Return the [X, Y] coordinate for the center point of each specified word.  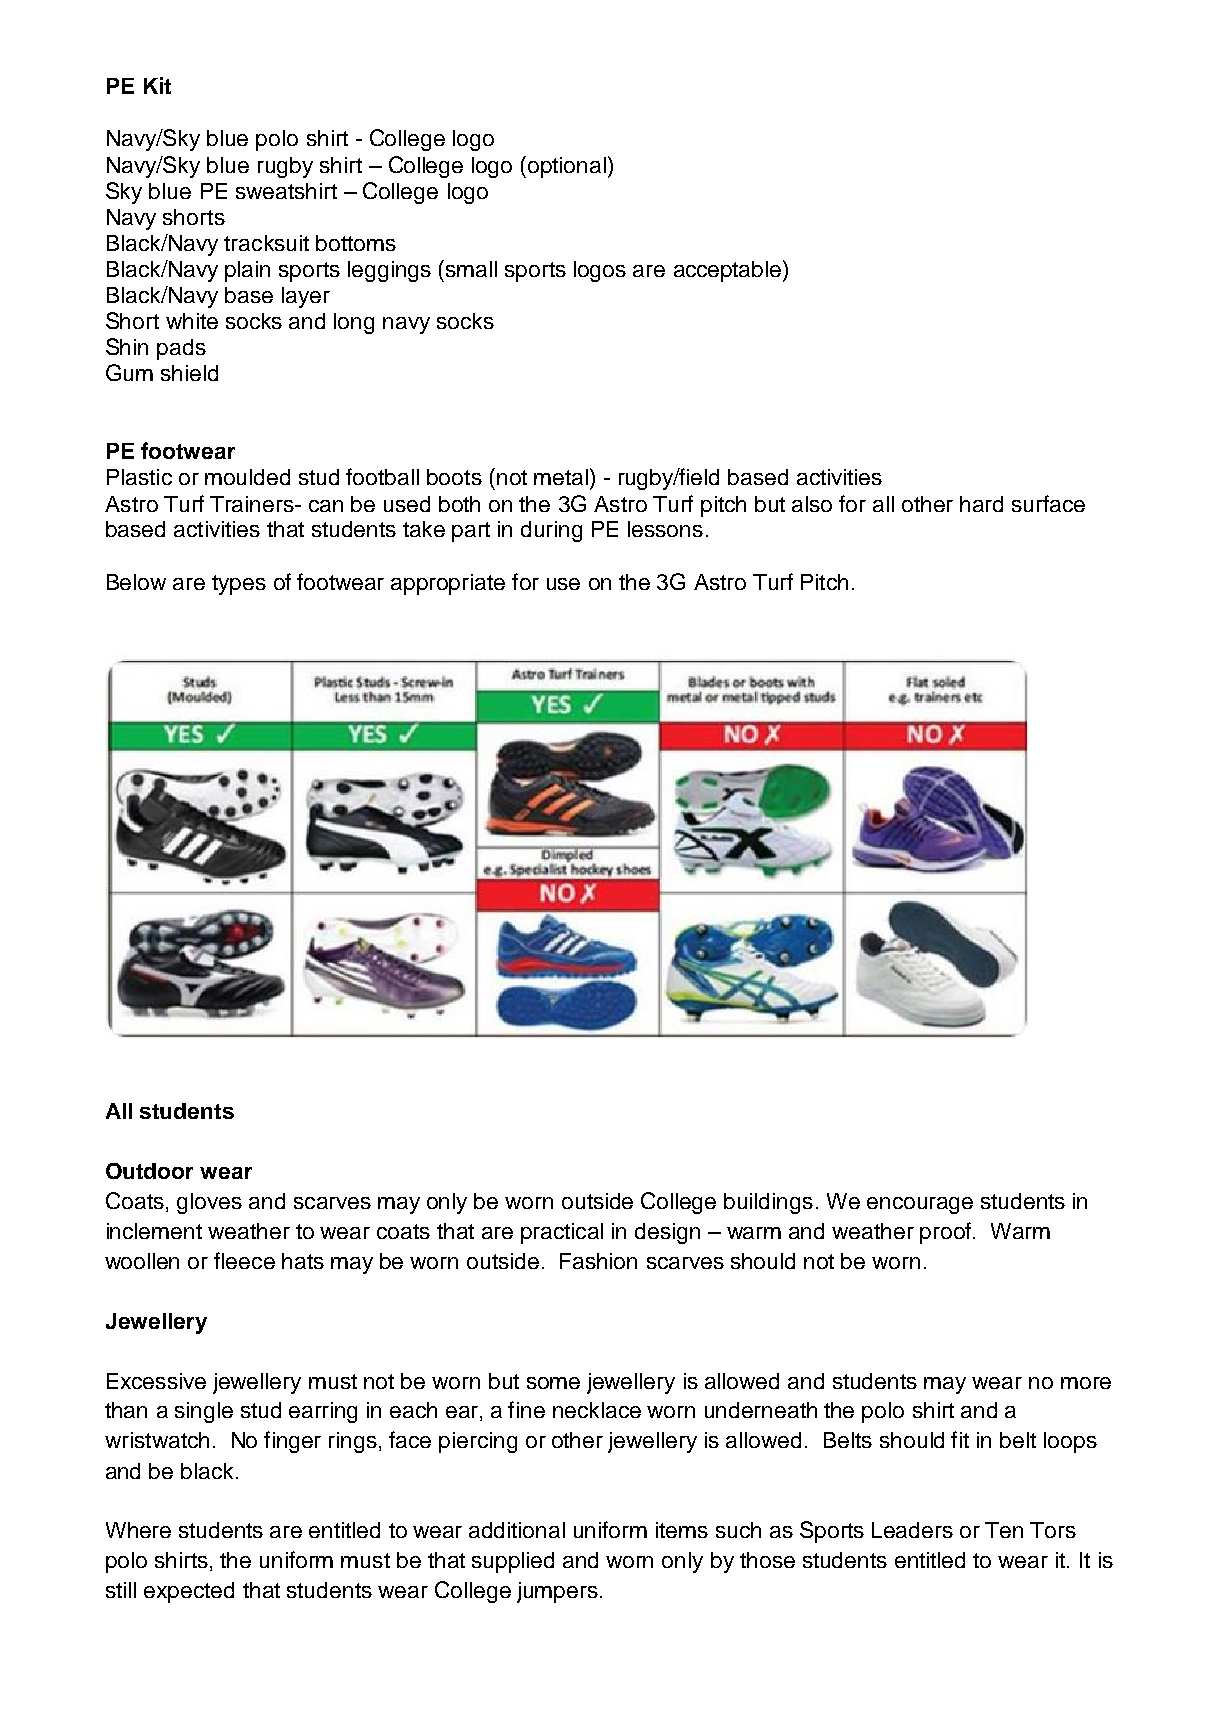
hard [981, 504]
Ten [1004, 1530]
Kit [157, 85]
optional [567, 167]
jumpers [557, 1592]
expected [189, 1592]
